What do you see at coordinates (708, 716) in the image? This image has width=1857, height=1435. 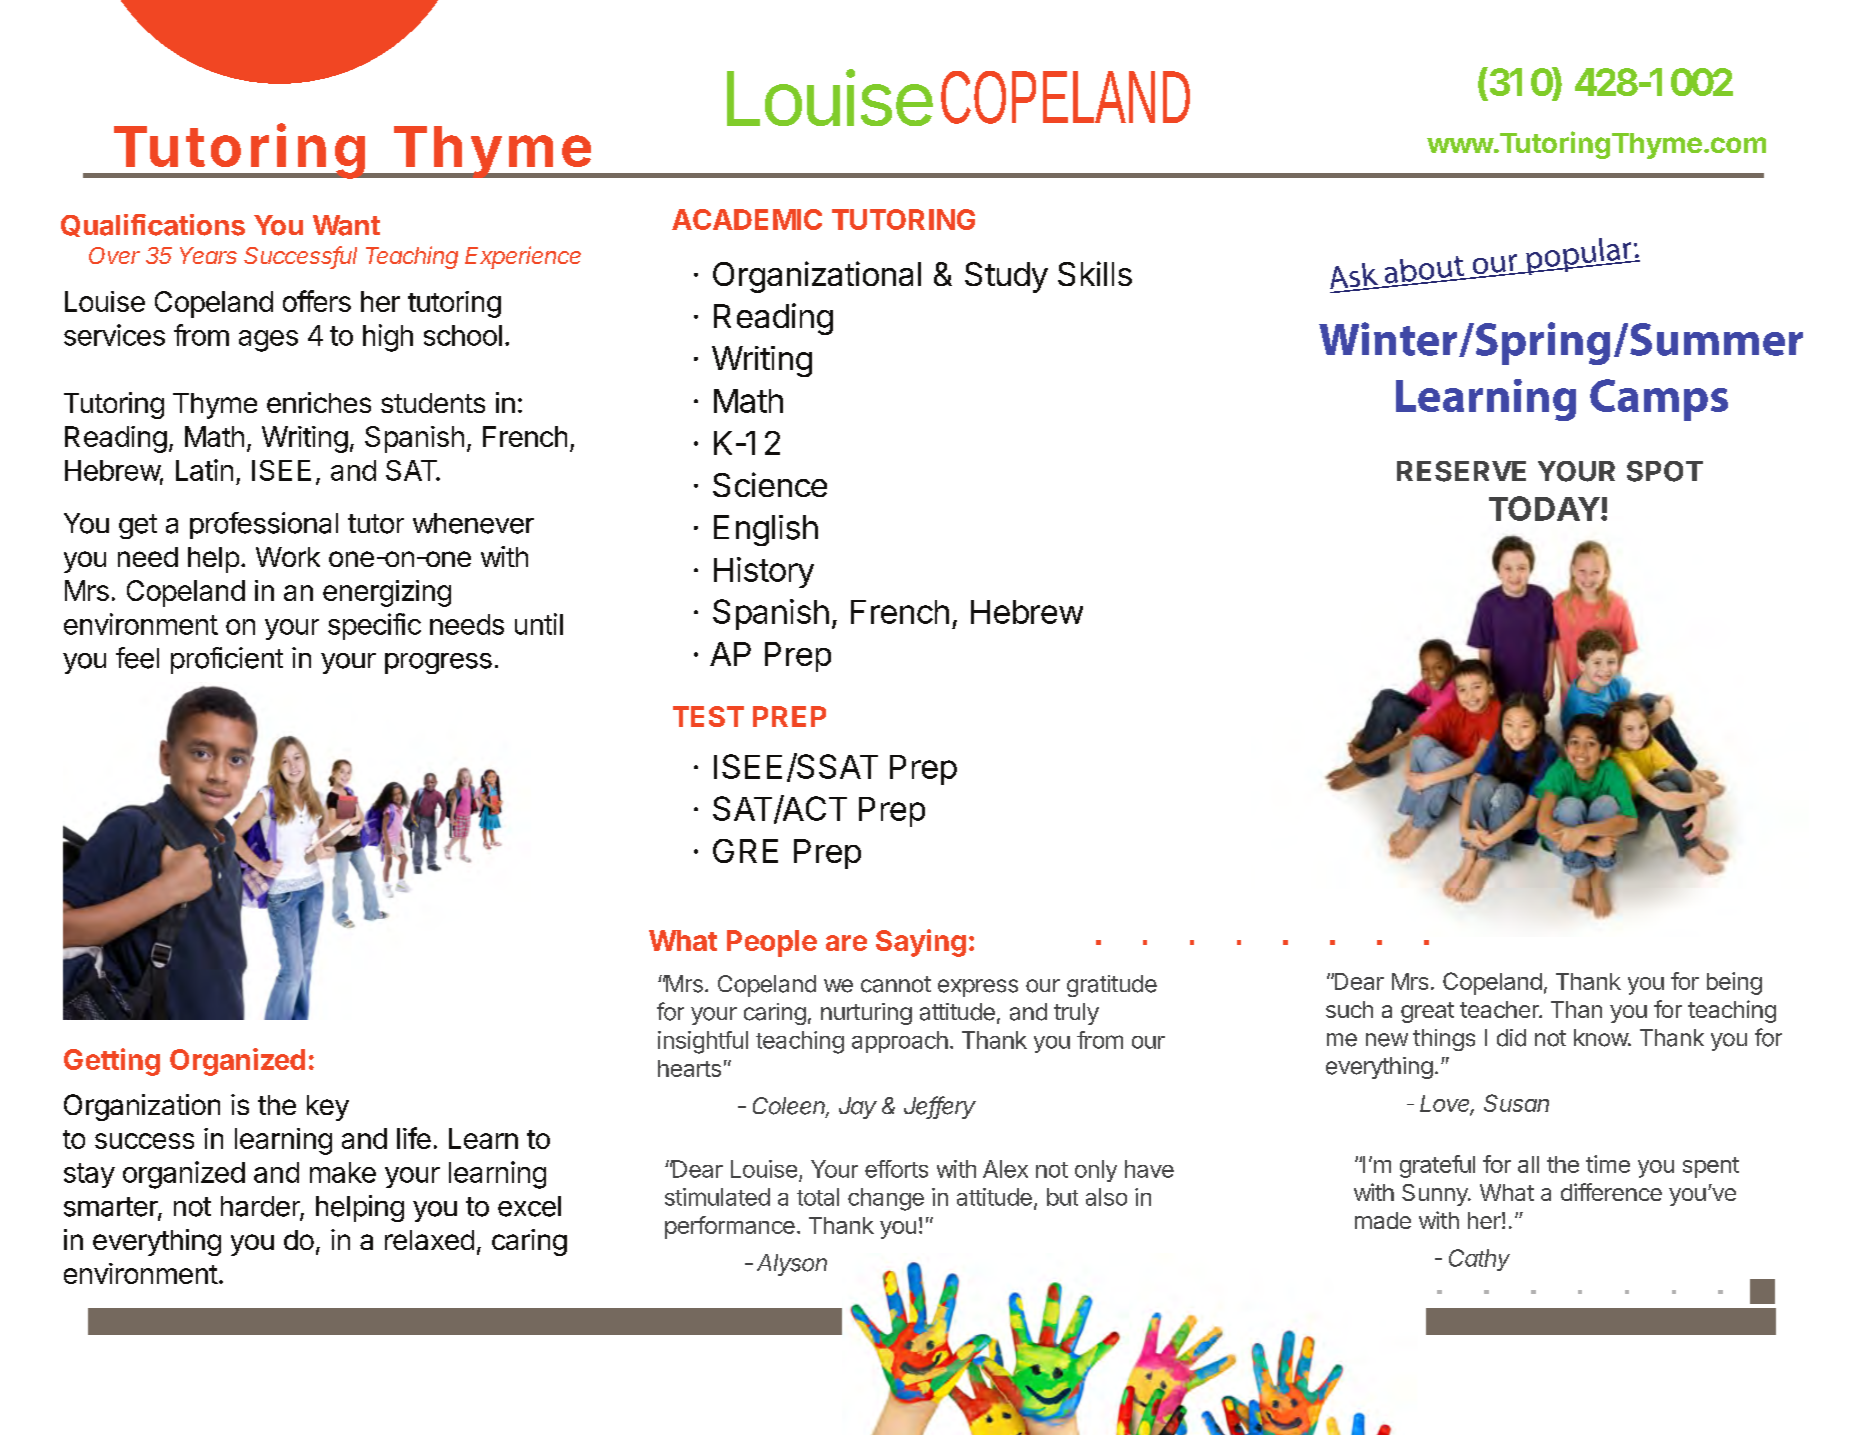 I see `TEST` at bounding box center [708, 716].
